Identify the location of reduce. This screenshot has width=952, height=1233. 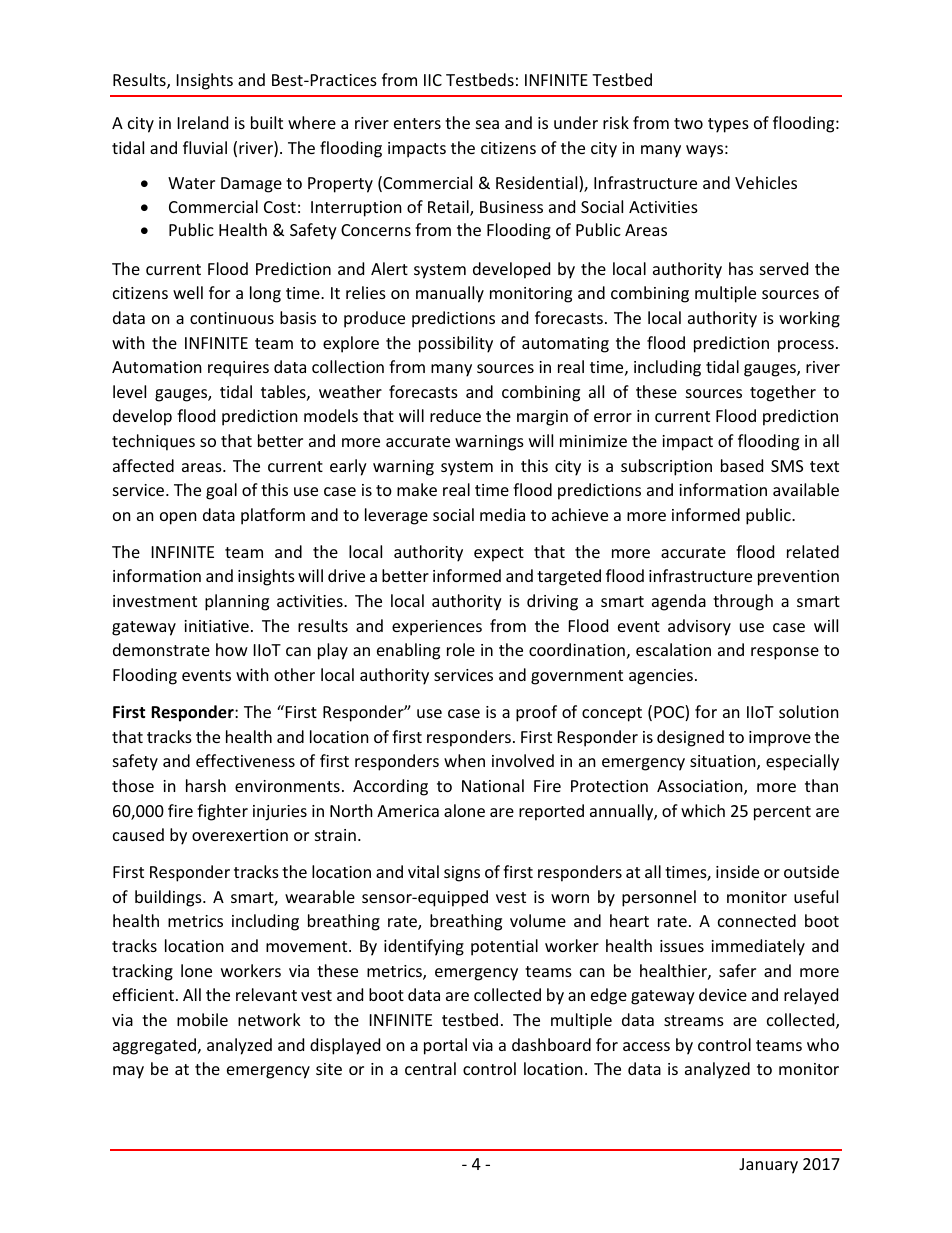
(455, 415).
